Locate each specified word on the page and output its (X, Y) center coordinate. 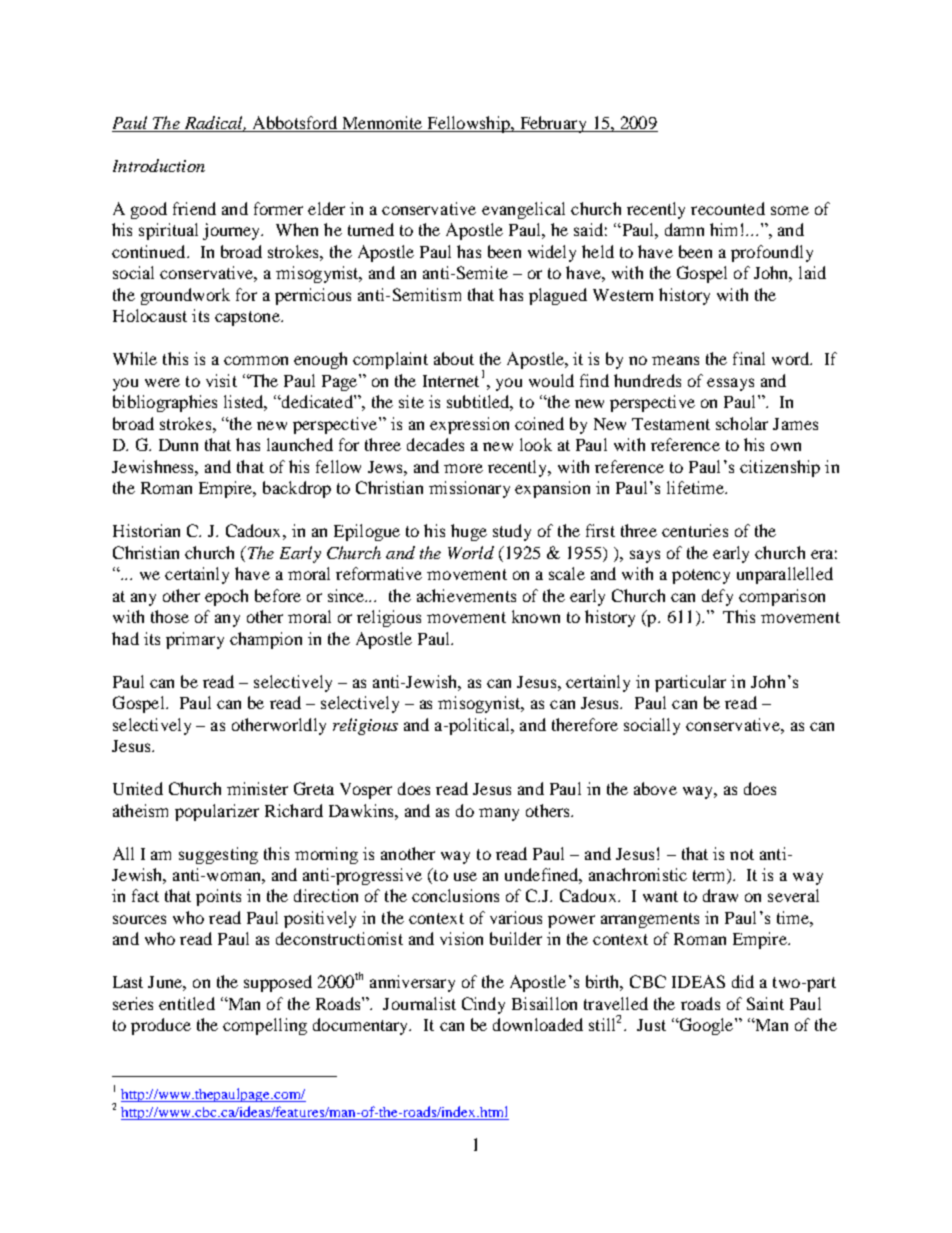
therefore (585, 724)
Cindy (483, 1005)
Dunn (178, 445)
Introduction (159, 165)
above (655, 788)
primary (195, 640)
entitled (187, 1003)
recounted (728, 208)
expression (469, 425)
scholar (742, 423)
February (553, 124)
